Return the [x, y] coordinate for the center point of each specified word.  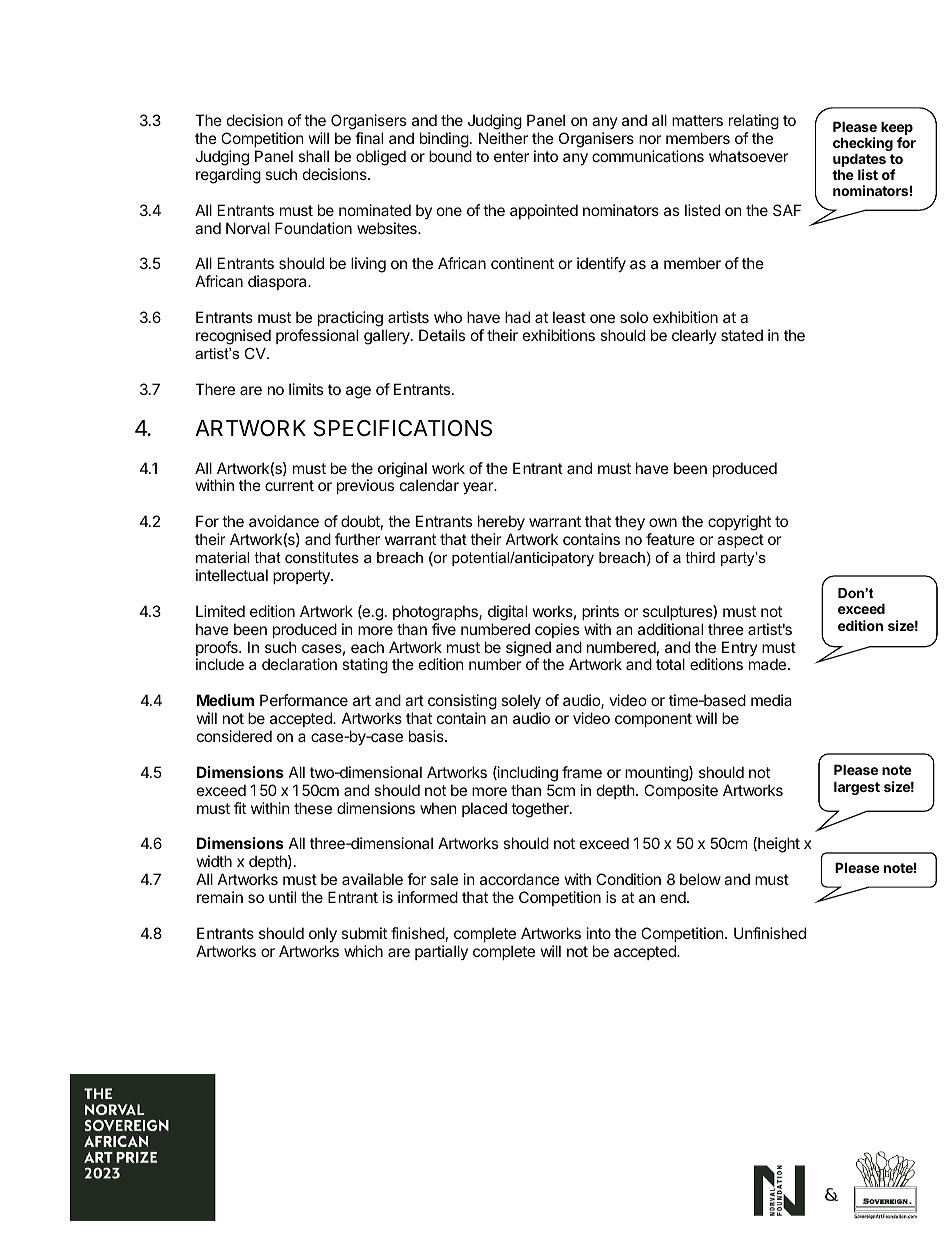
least [569, 317]
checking [863, 145]
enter [511, 156]
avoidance [284, 521]
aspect [740, 541]
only [323, 934]
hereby [501, 522]
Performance [304, 700]
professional [317, 336]
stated [742, 335]
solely [521, 703]
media [771, 700]
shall [313, 156]
